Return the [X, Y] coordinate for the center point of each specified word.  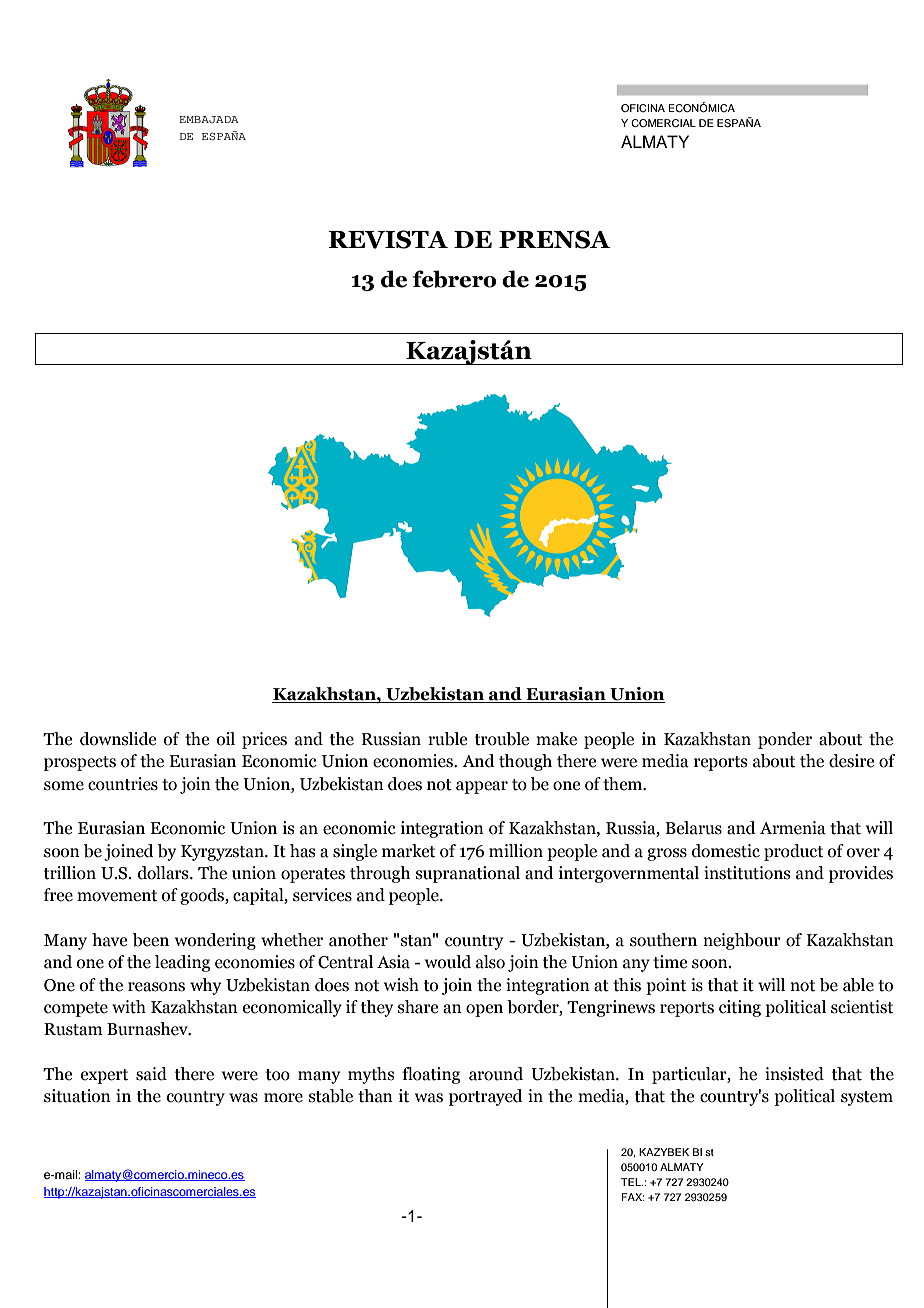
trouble [502, 739]
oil [226, 739]
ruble [447, 739]
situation [77, 1096]
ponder [785, 740]
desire [851, 761]
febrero [454, 279]
